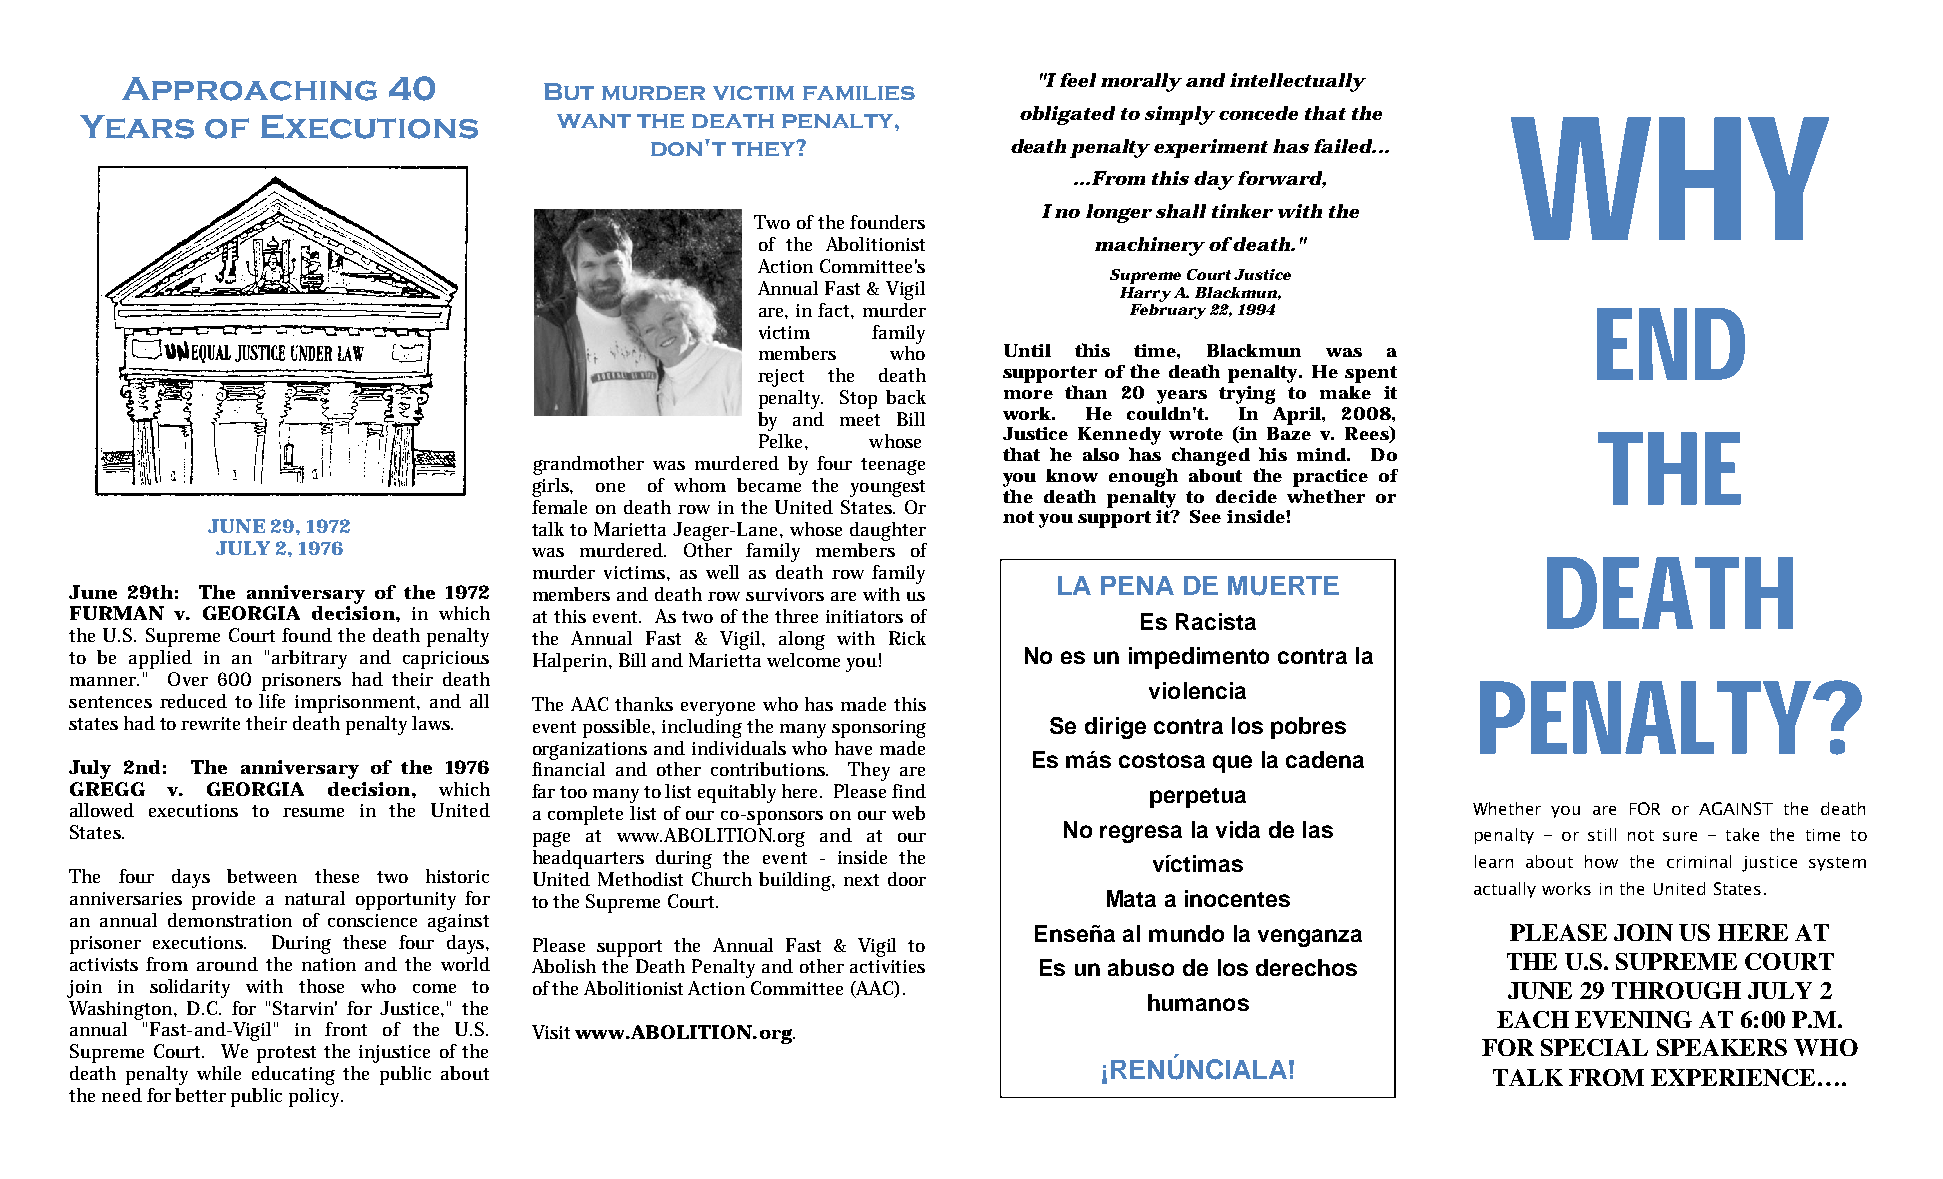 This screenshot has width=1943, height=1179. What do you see at coordinates (864, 616) in the screenshot?
I see `initiators` at bounding box center [864, 616].
